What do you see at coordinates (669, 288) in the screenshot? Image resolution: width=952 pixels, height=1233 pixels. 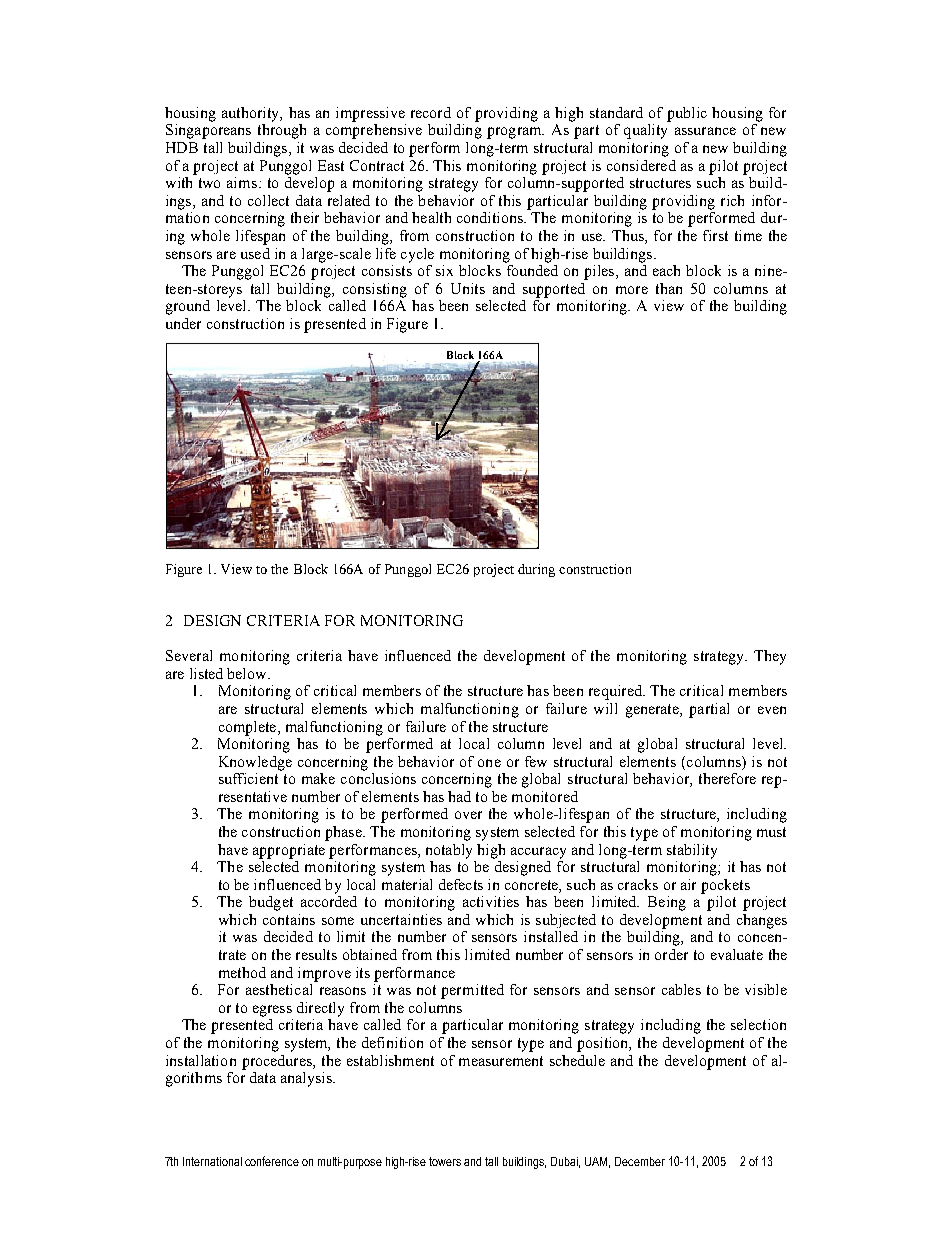 I see `than` at bounding box center [669, 288].
